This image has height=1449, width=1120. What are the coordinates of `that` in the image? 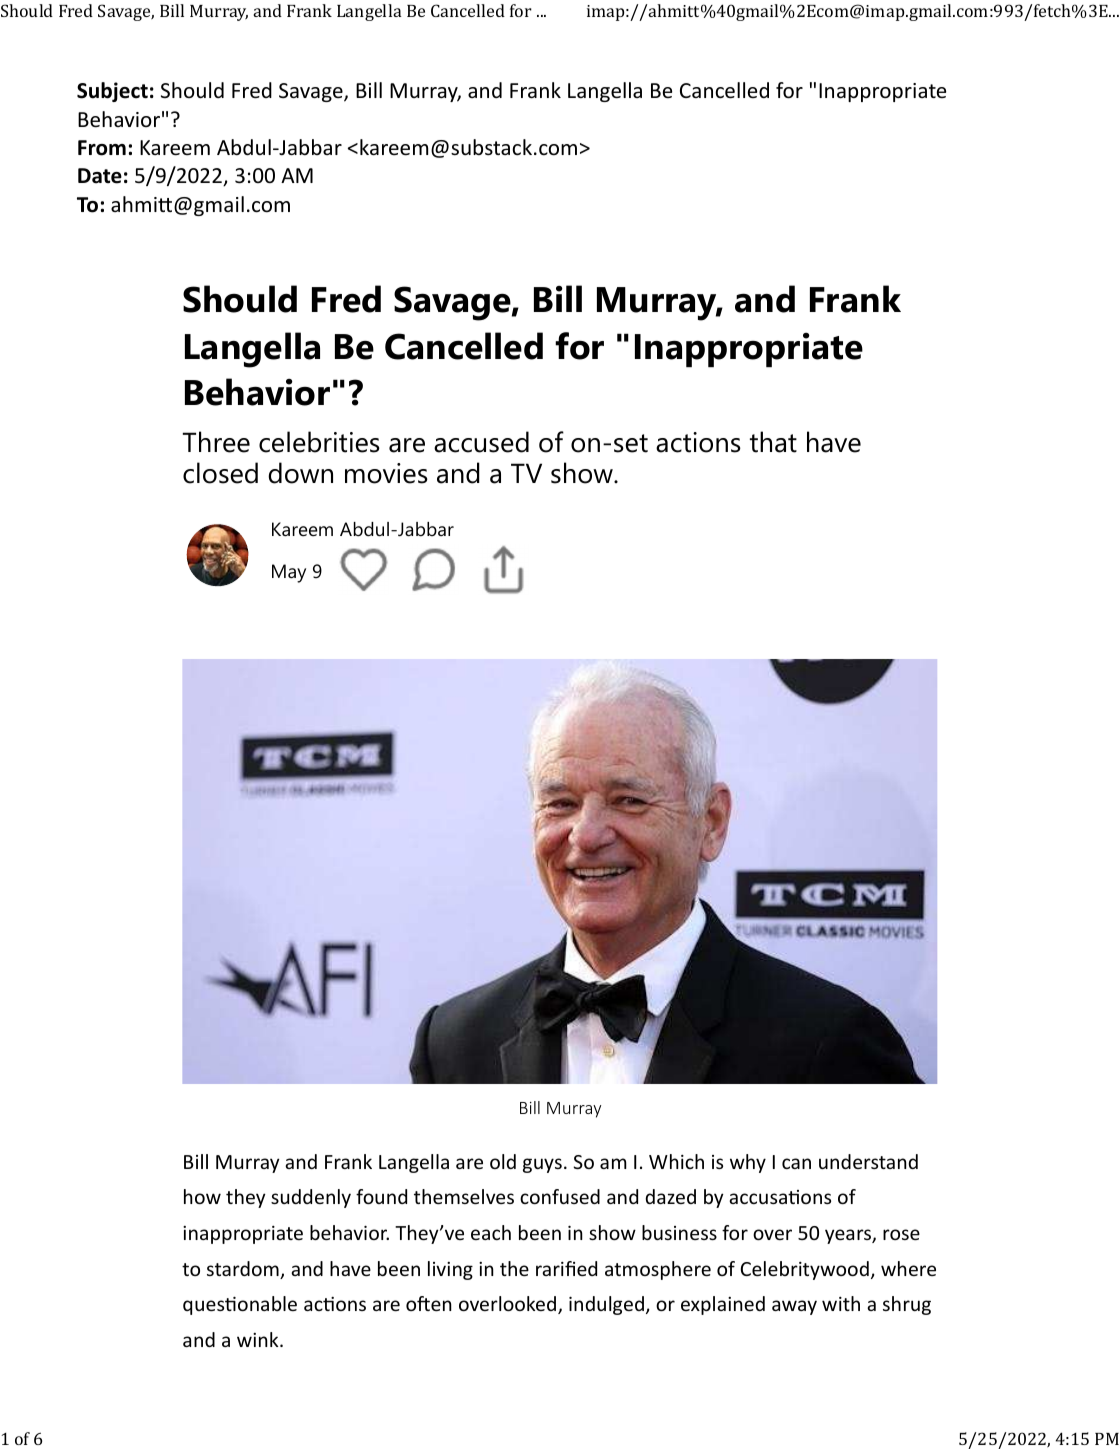 It's located at (773, 442).
